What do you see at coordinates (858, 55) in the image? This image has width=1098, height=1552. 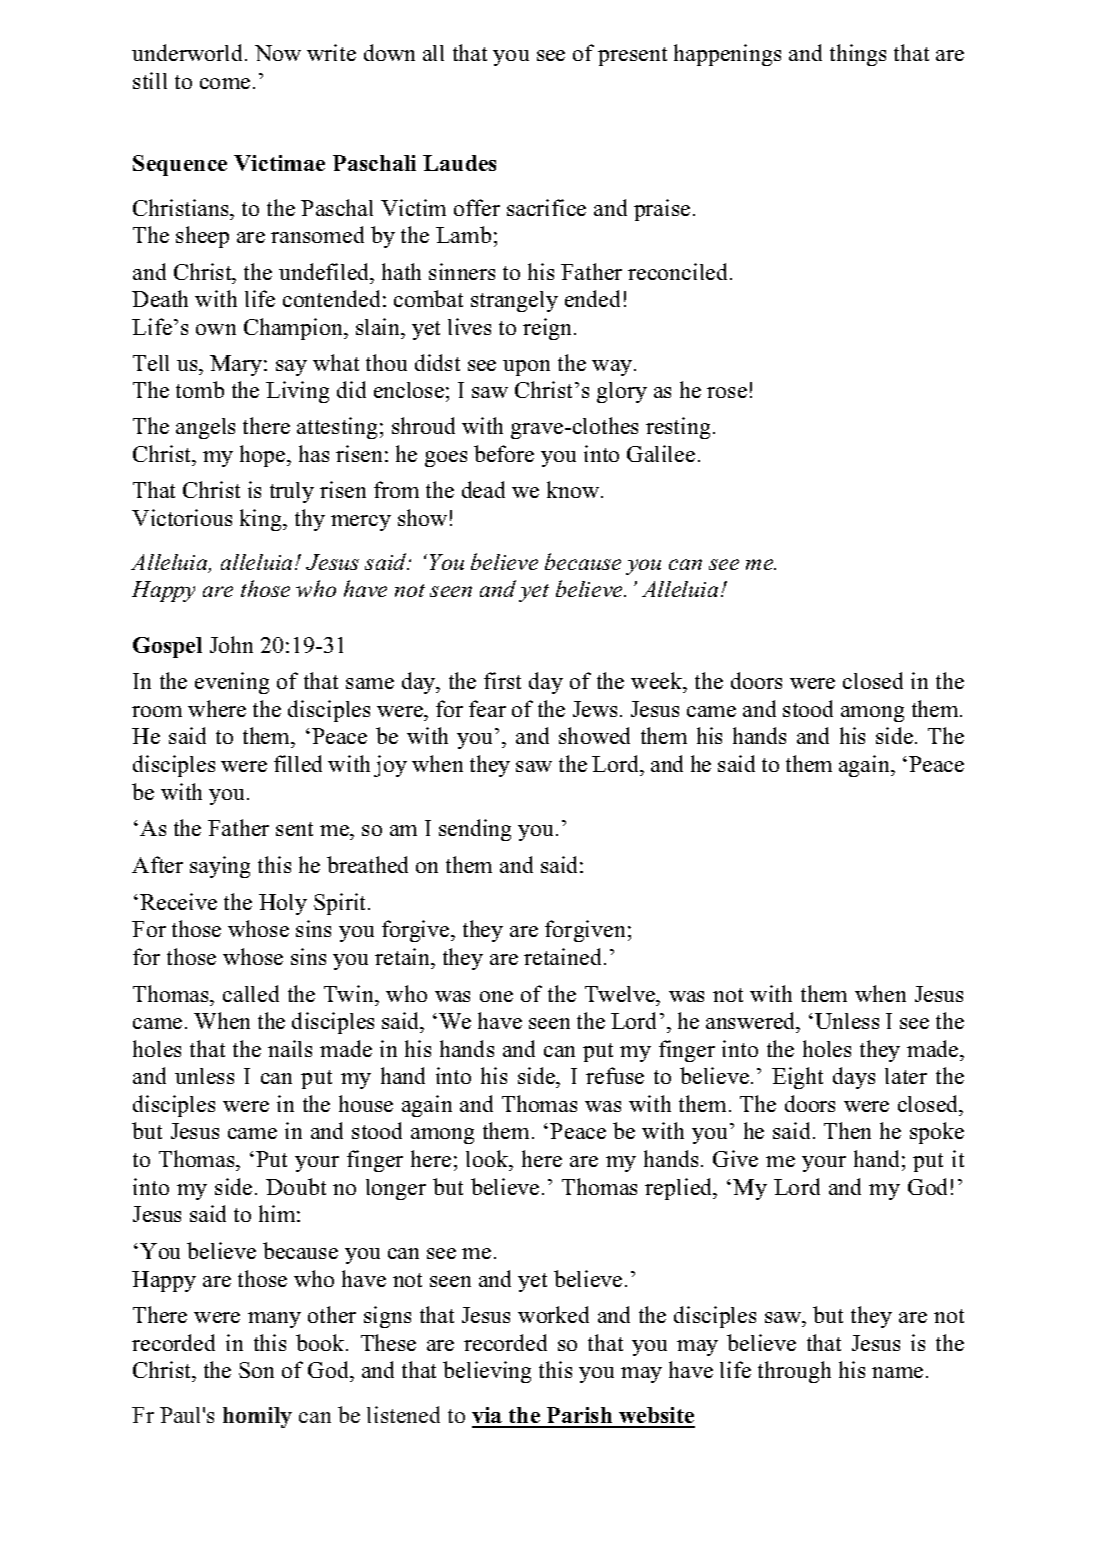 I see `things` at bounding box center [858, 55].
